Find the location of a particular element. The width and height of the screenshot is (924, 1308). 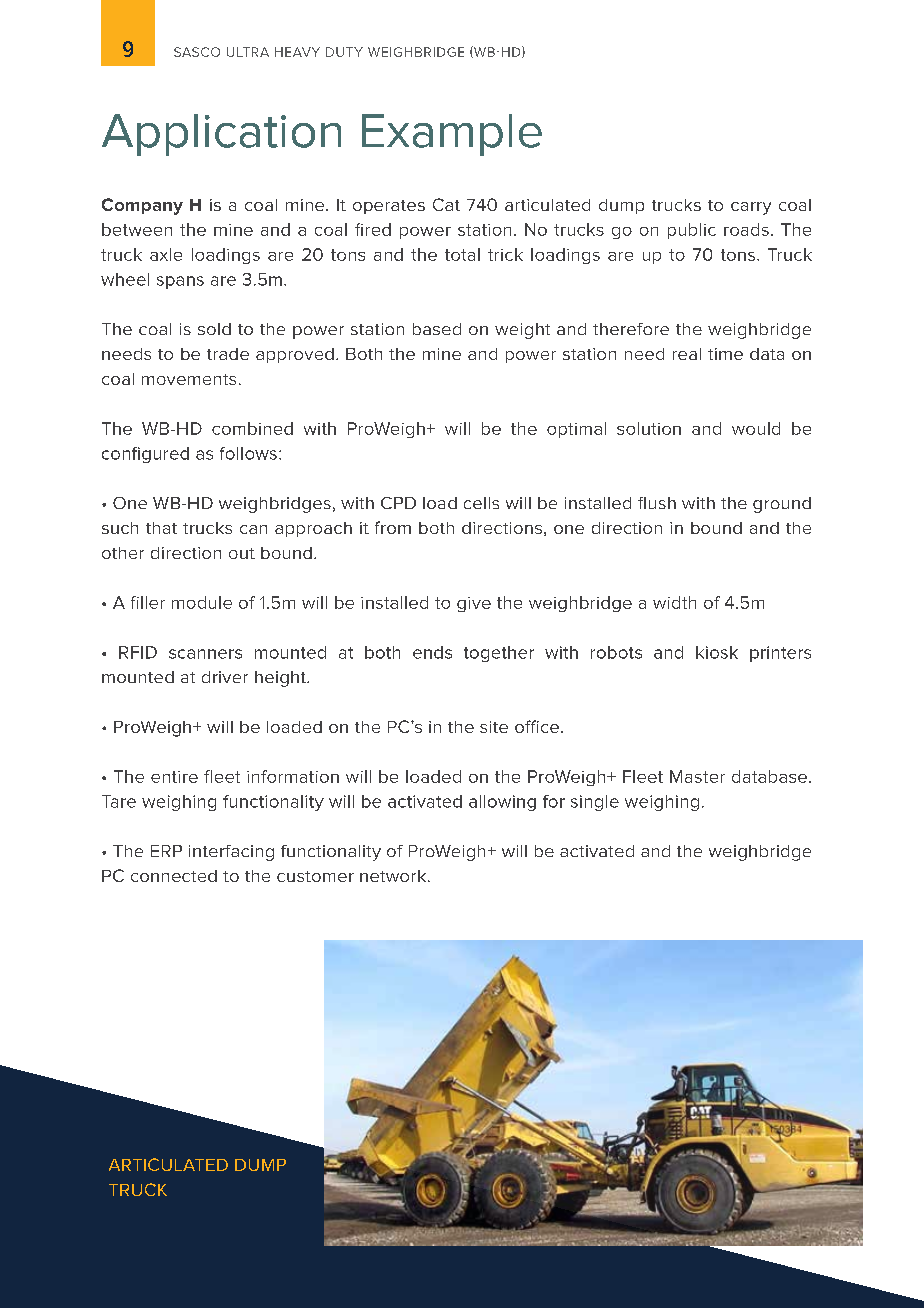

total is located at coordinates (462, 254).
